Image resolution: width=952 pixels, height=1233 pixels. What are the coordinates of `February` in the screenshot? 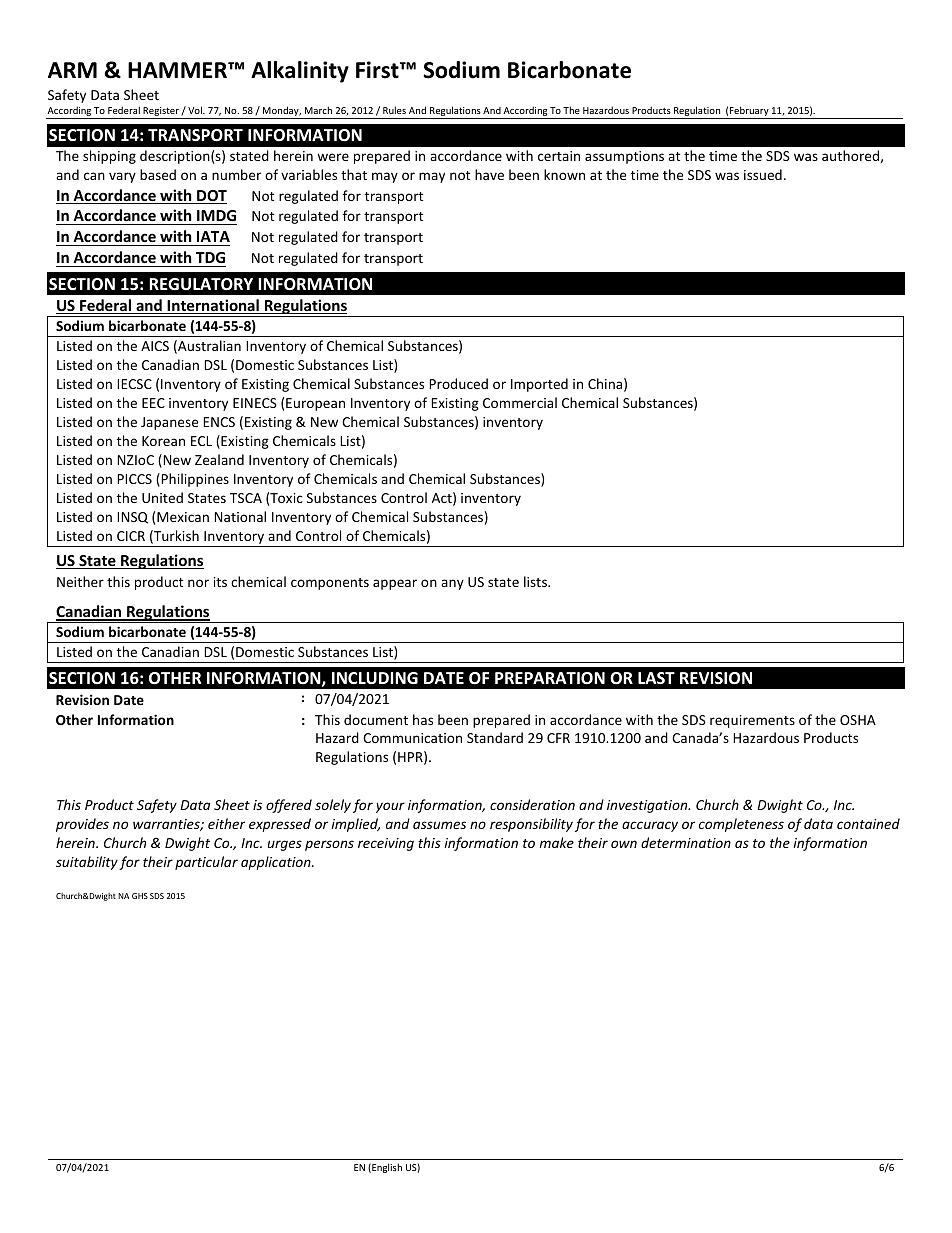 It's located at (749, 112).
